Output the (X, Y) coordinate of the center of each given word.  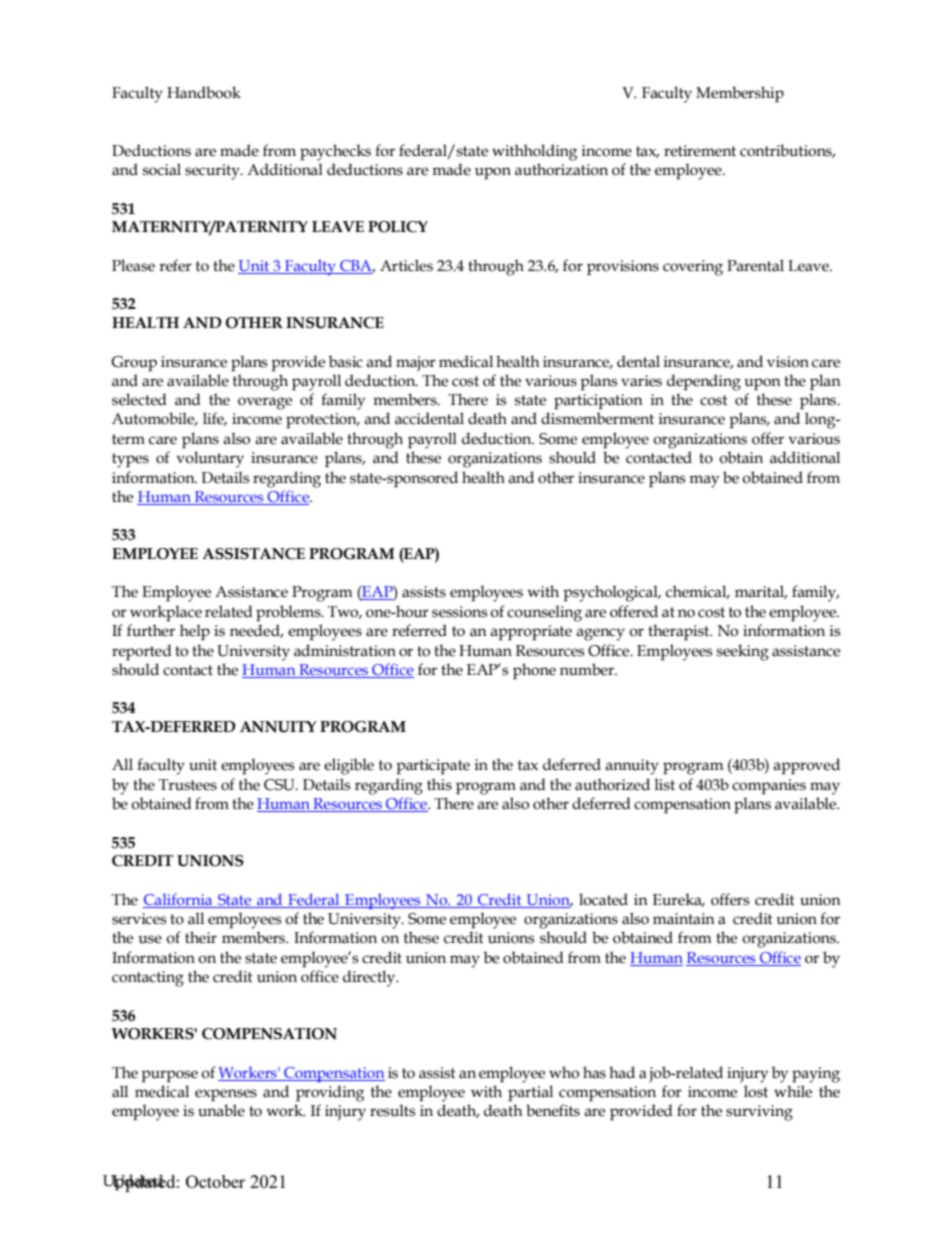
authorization (561, 169)
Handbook (204, 92)
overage (265, 403)
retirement (700, 151)
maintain (684, 919)
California (179, 900)
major (416, 364)
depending (704, 382)
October (215, 1181)
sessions (460, 612)
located (603, 899)
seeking (743, 652)
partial (530, 1093)
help (195, 632)
